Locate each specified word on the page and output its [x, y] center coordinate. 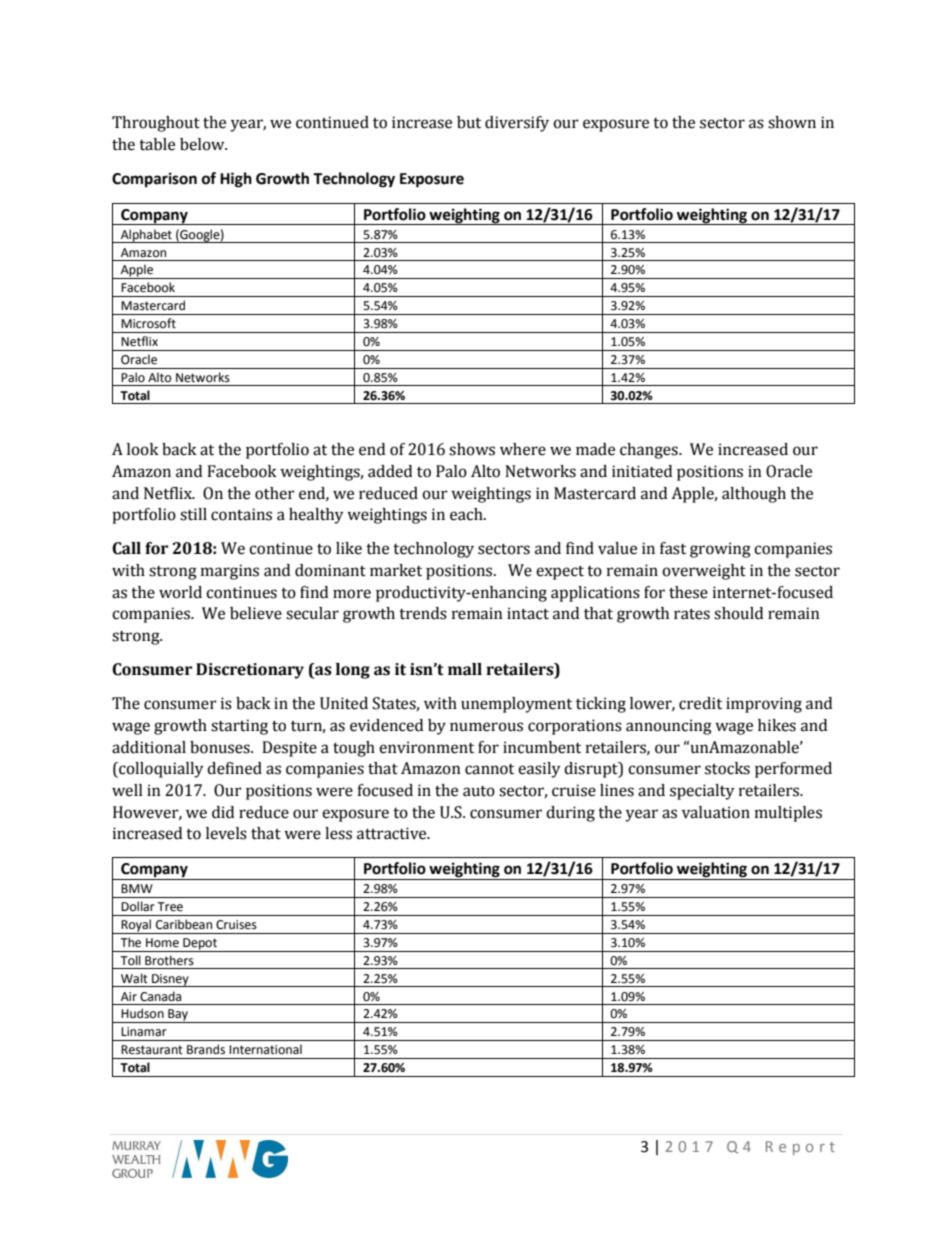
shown [792, 122]
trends [423, 613]
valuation [716, 812]
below [203, 144]
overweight [704, 572]
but [469, 122]
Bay [178, 1016]
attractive [393, 833]
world [180, 592]
